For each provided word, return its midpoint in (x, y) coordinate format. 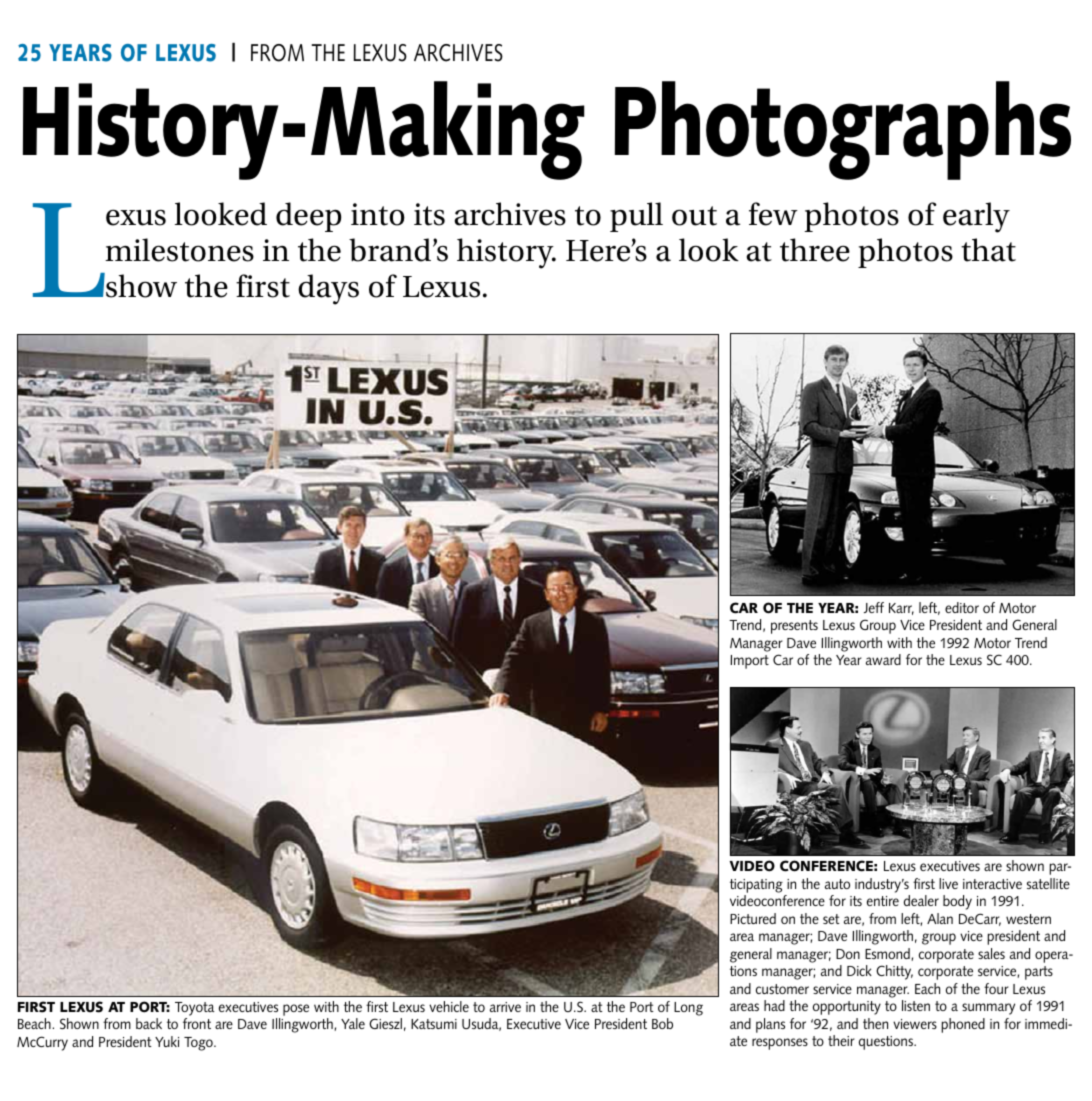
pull (636, 217)
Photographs (843, 130)
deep (308, 217)
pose (296, 1010)
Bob (662, 1023)
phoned (963, 1025)
